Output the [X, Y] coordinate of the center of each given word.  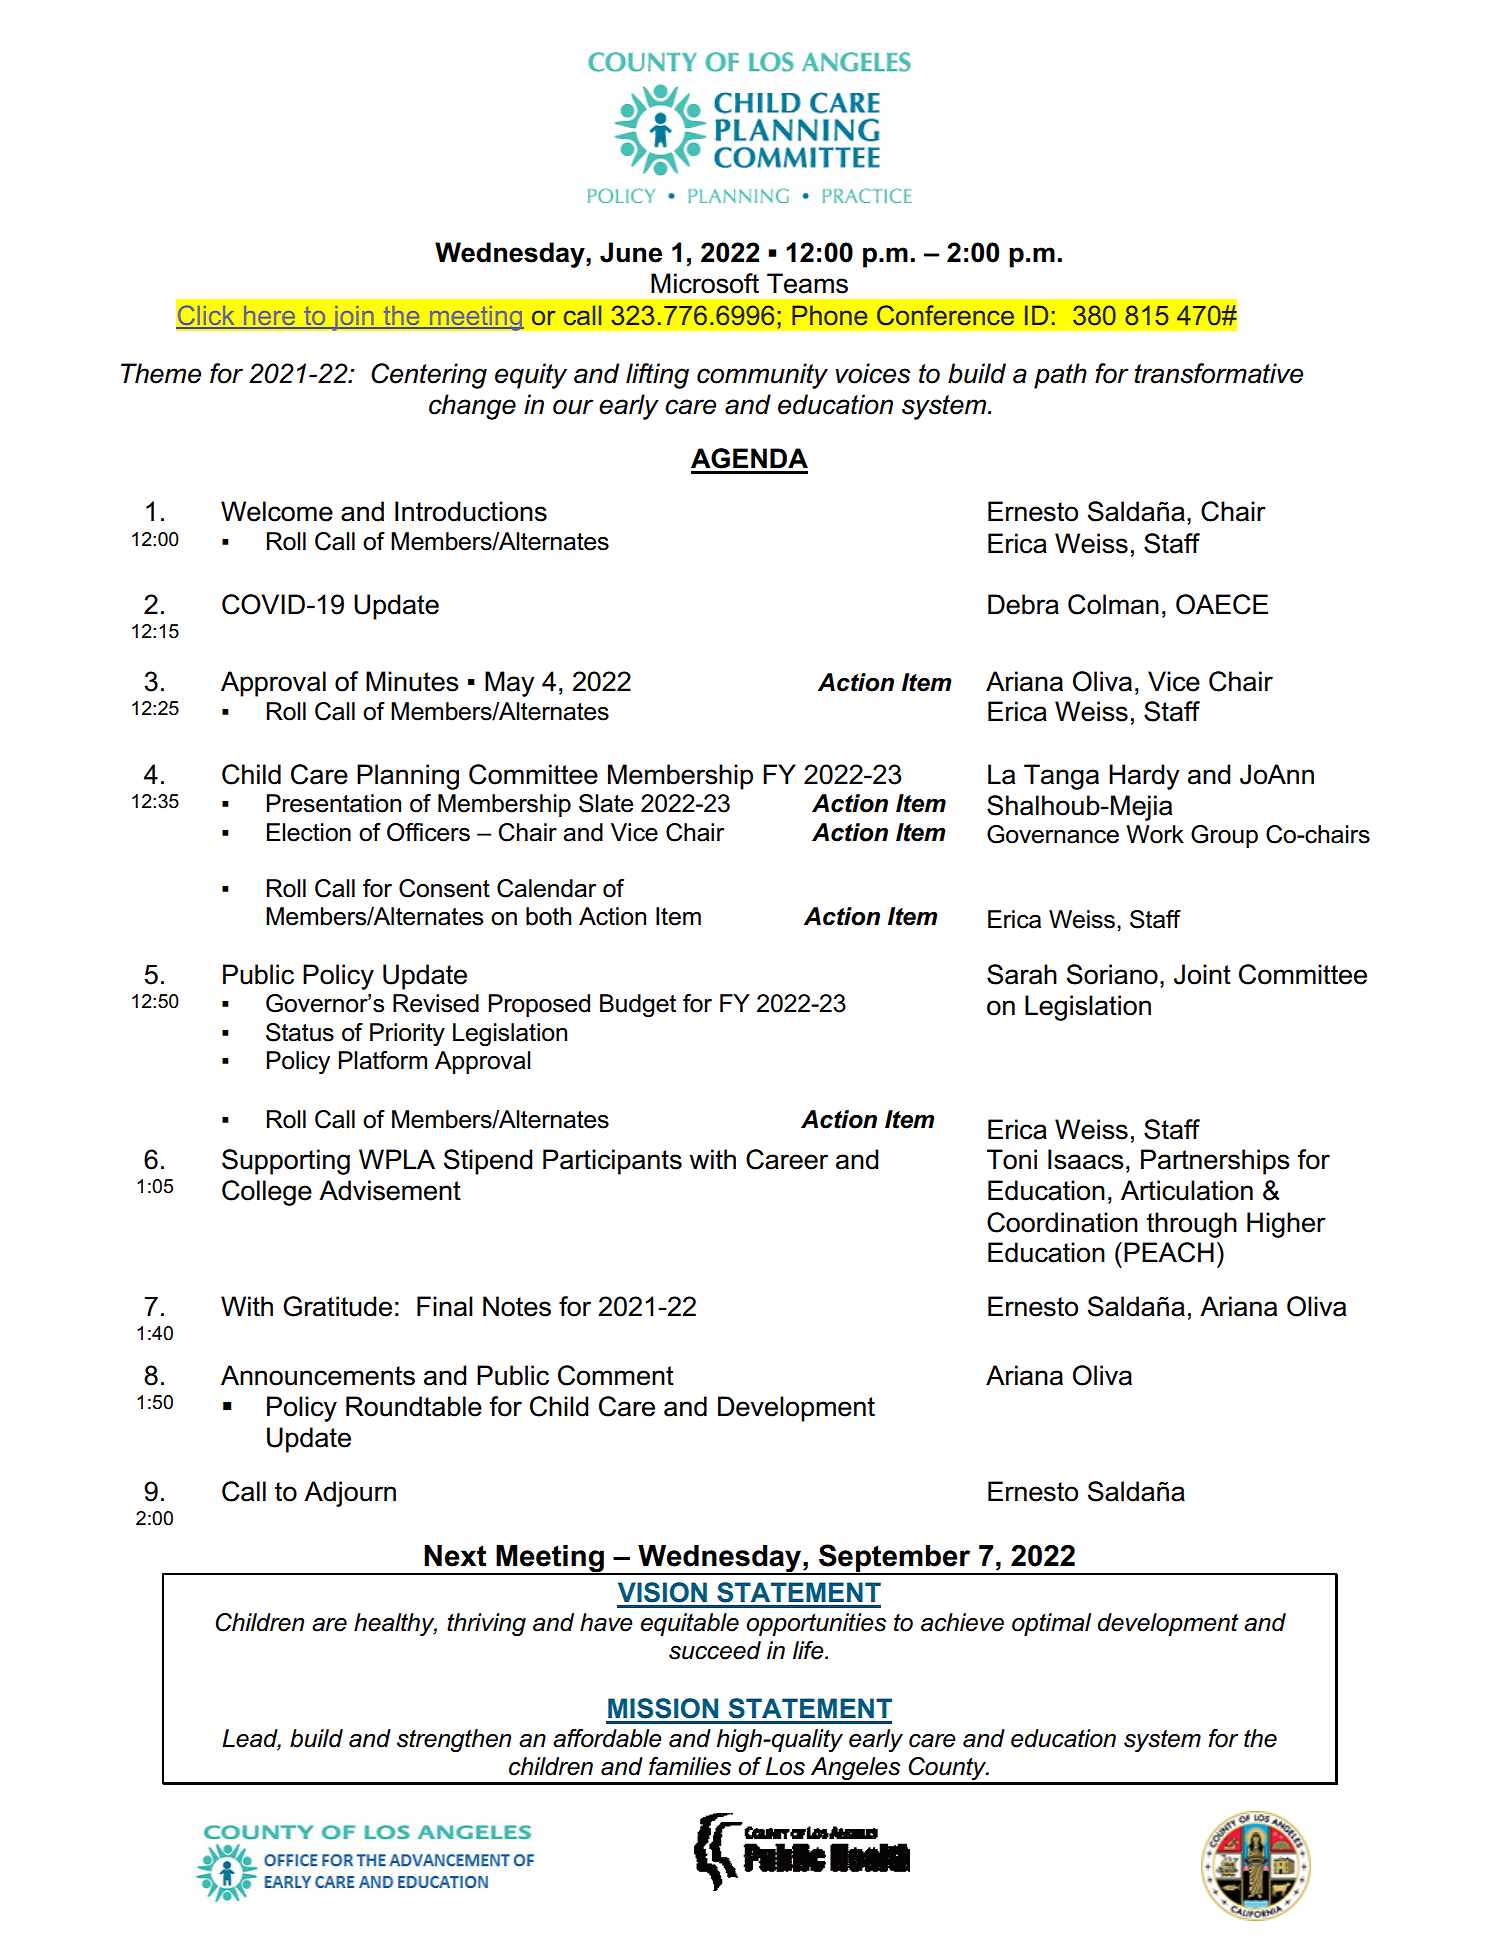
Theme [161, 373]
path [1060, 376]
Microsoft [705, 283]
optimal [1051, 1624]
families [690, 1766]
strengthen [454, 1740]
